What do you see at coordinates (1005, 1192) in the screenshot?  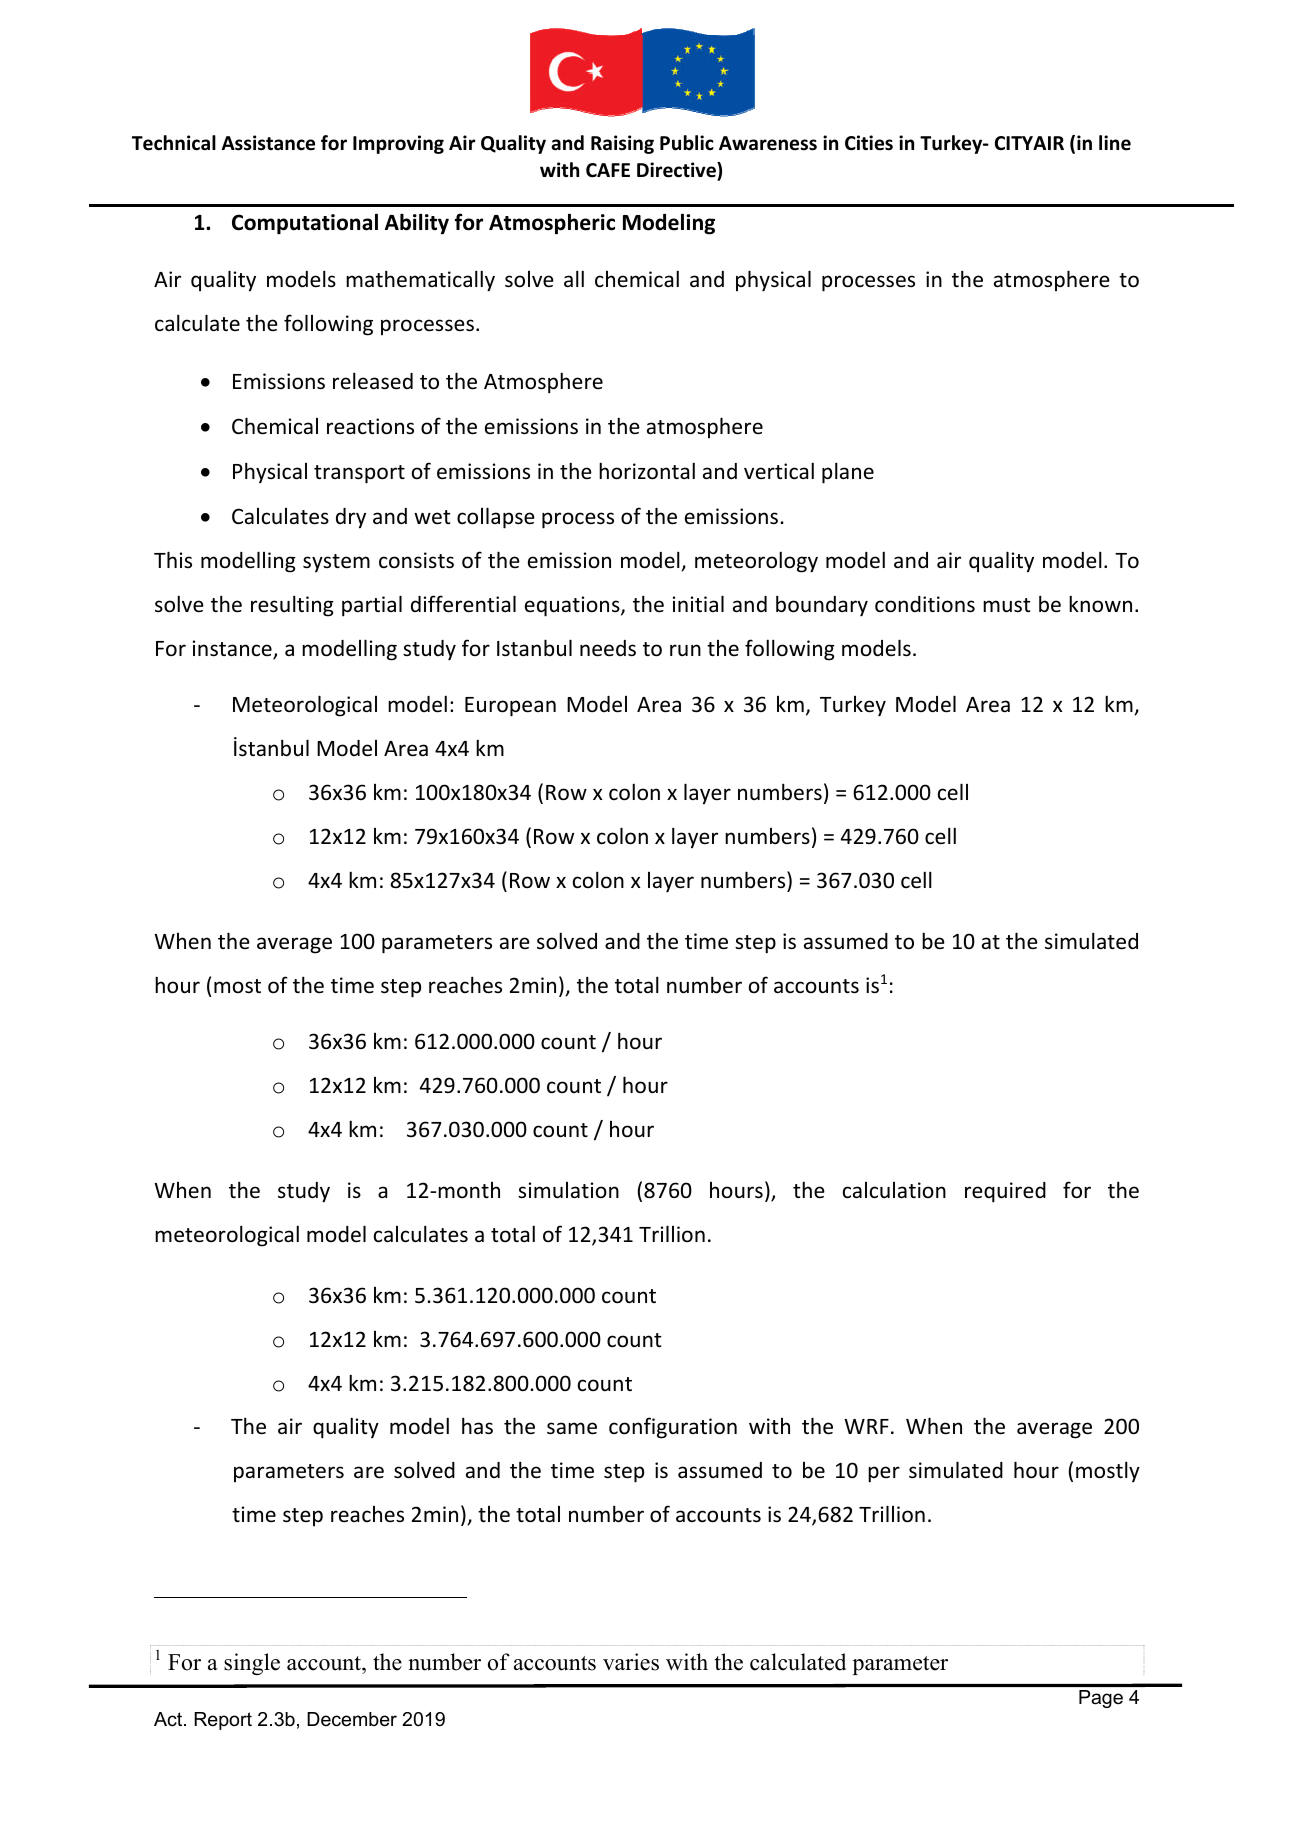 I see `required` at bounding box center [1005, 1192].
